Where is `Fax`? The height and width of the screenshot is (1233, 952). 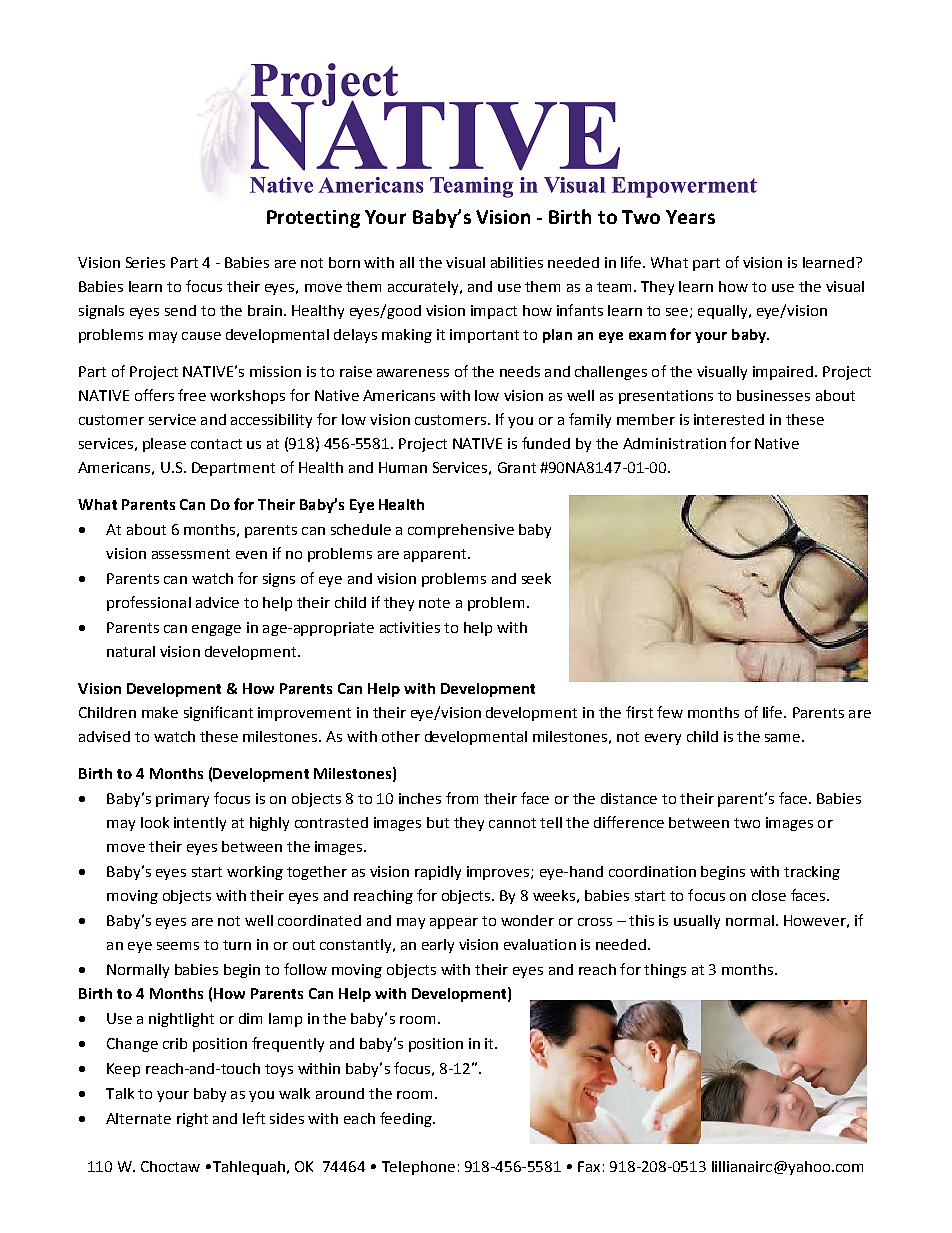
Fax is located at coordinates (589, 1166).
